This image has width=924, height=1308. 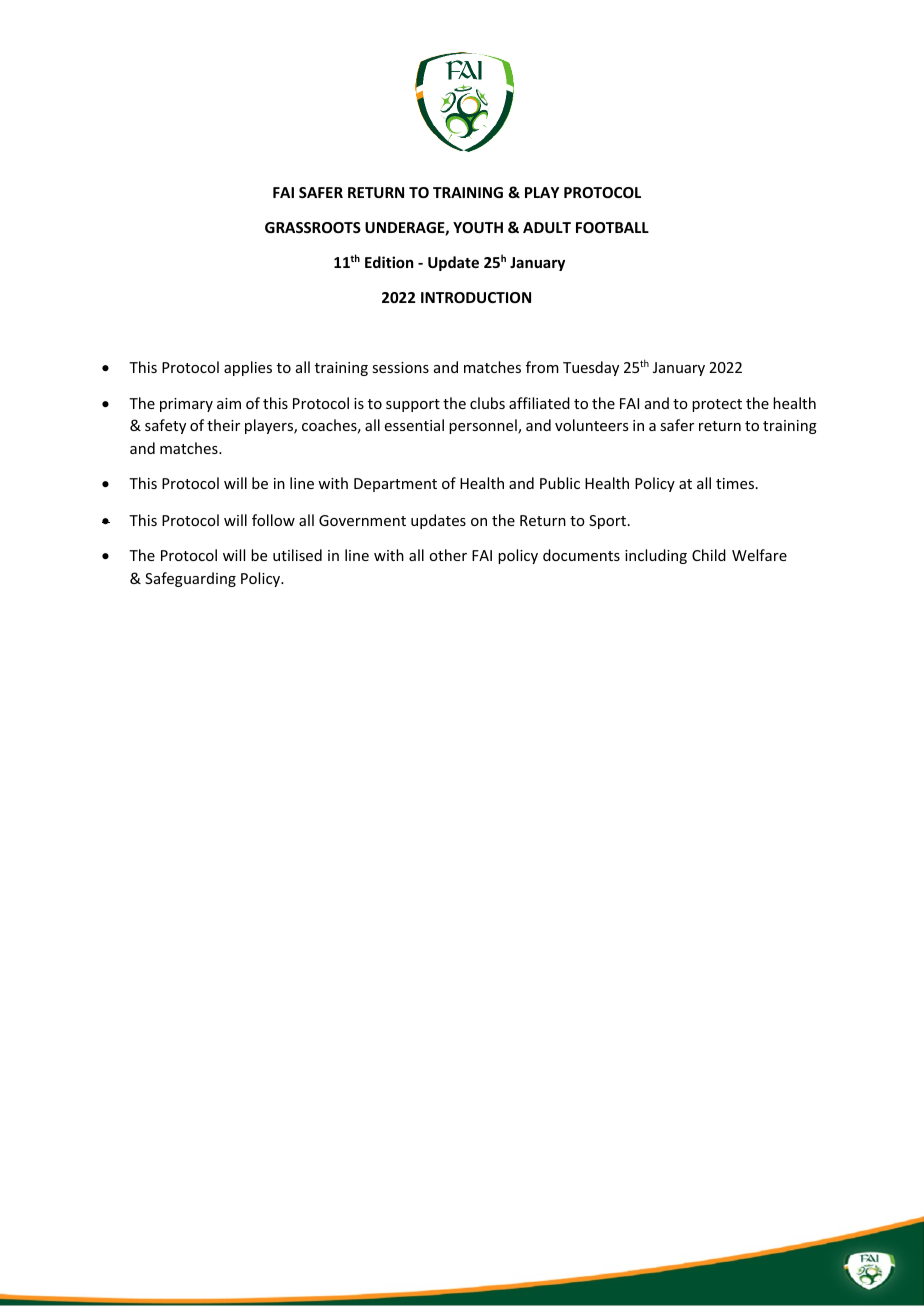 I want to click on FOOTBALL, so click(x=612, y=227).
